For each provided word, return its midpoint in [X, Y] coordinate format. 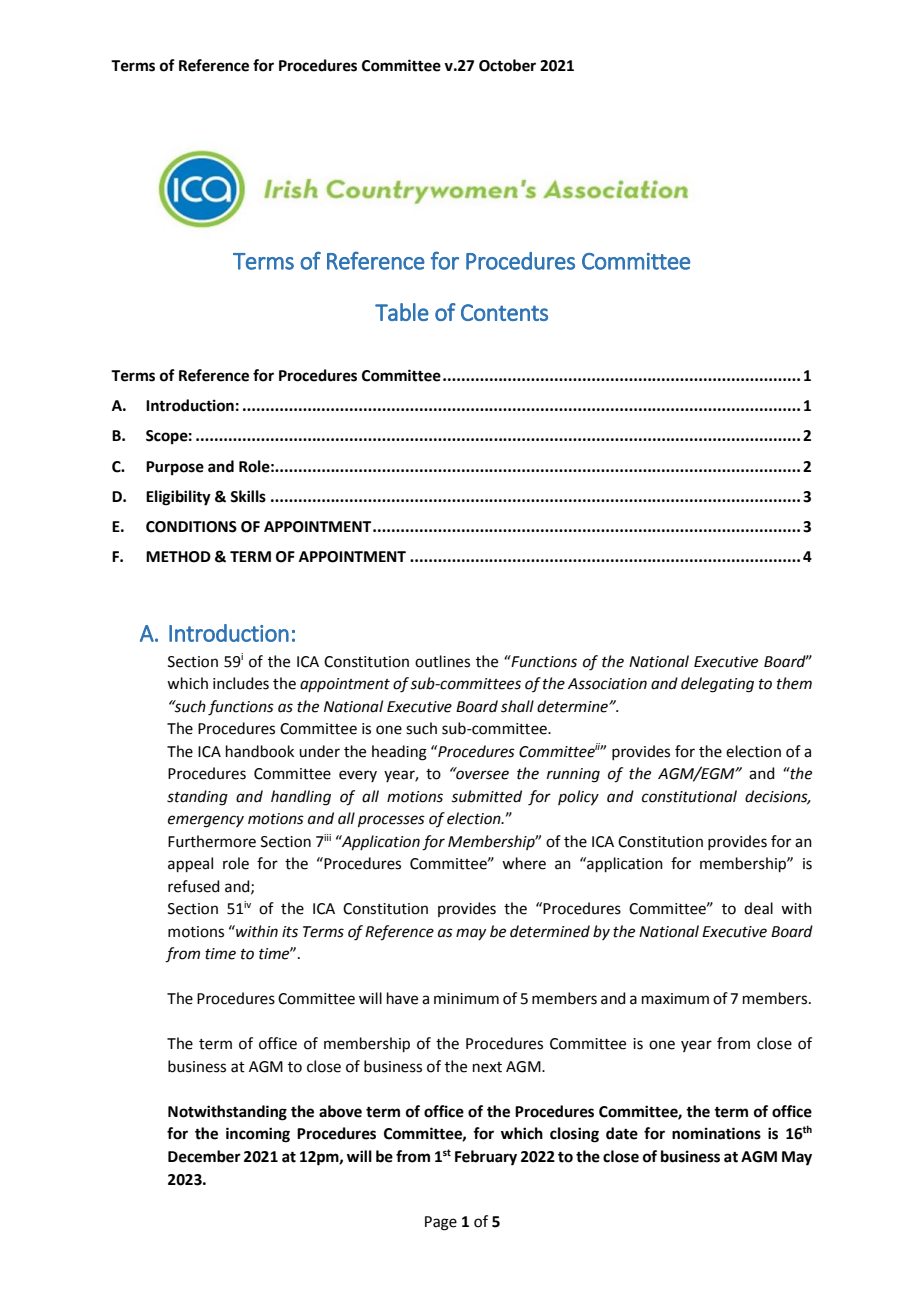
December [204, 1156]
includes [241, 683]
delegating [717, 685]
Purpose [175, 468]
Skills [248, 496]
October [507, 65]
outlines [442, 661]
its [290, 932]
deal [758, 908]
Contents [504, 312]
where [524, 863]
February [486, 1158]
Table [402, 312]
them [794, 683]
